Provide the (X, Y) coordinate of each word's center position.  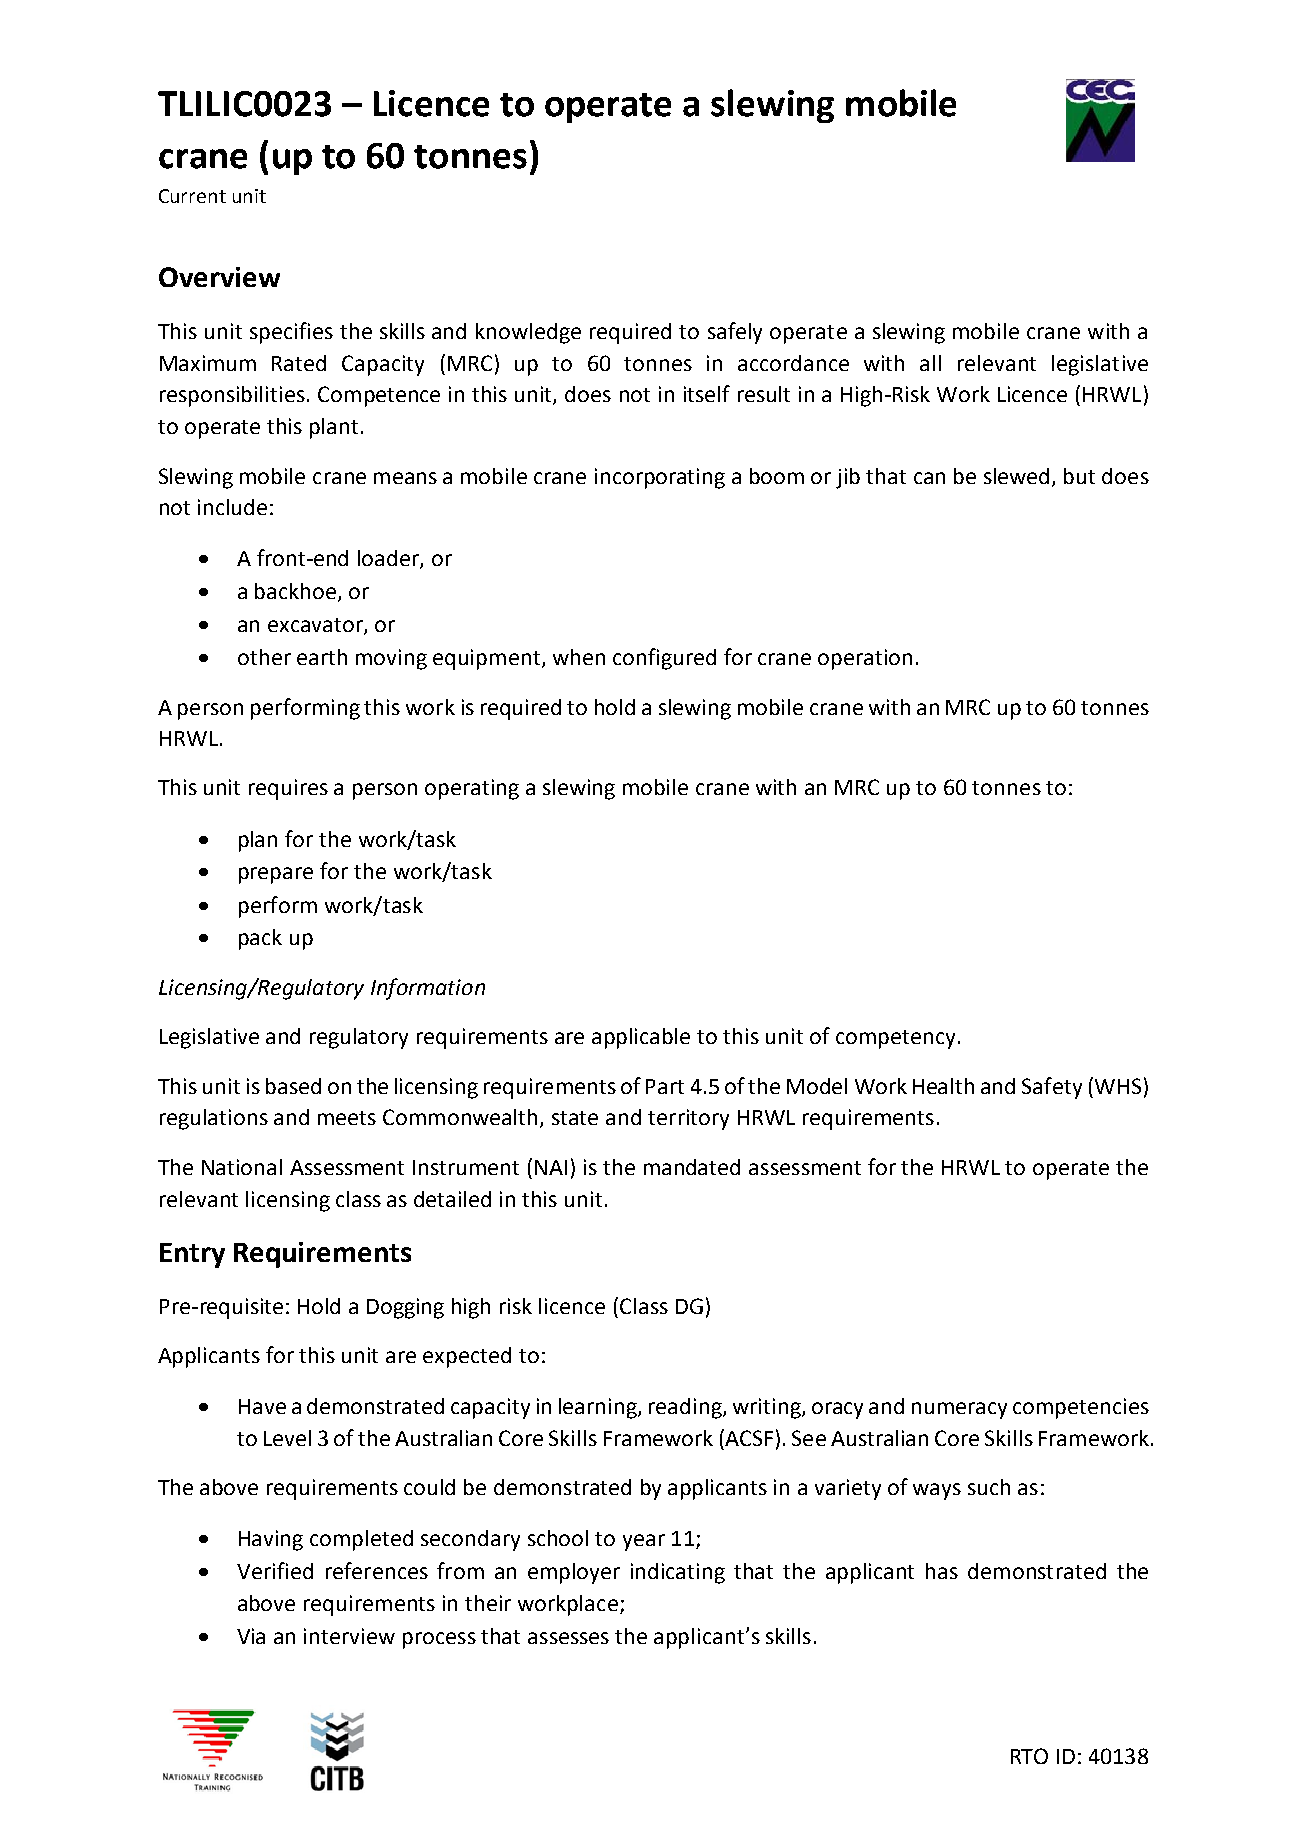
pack (260, 939)
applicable (641, 1038)
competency (895, 1039)
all (930, 363)
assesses (568, 1638)
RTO (1029, 1756)
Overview (219, 277)
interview (349, 1636)
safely (735, 333)
